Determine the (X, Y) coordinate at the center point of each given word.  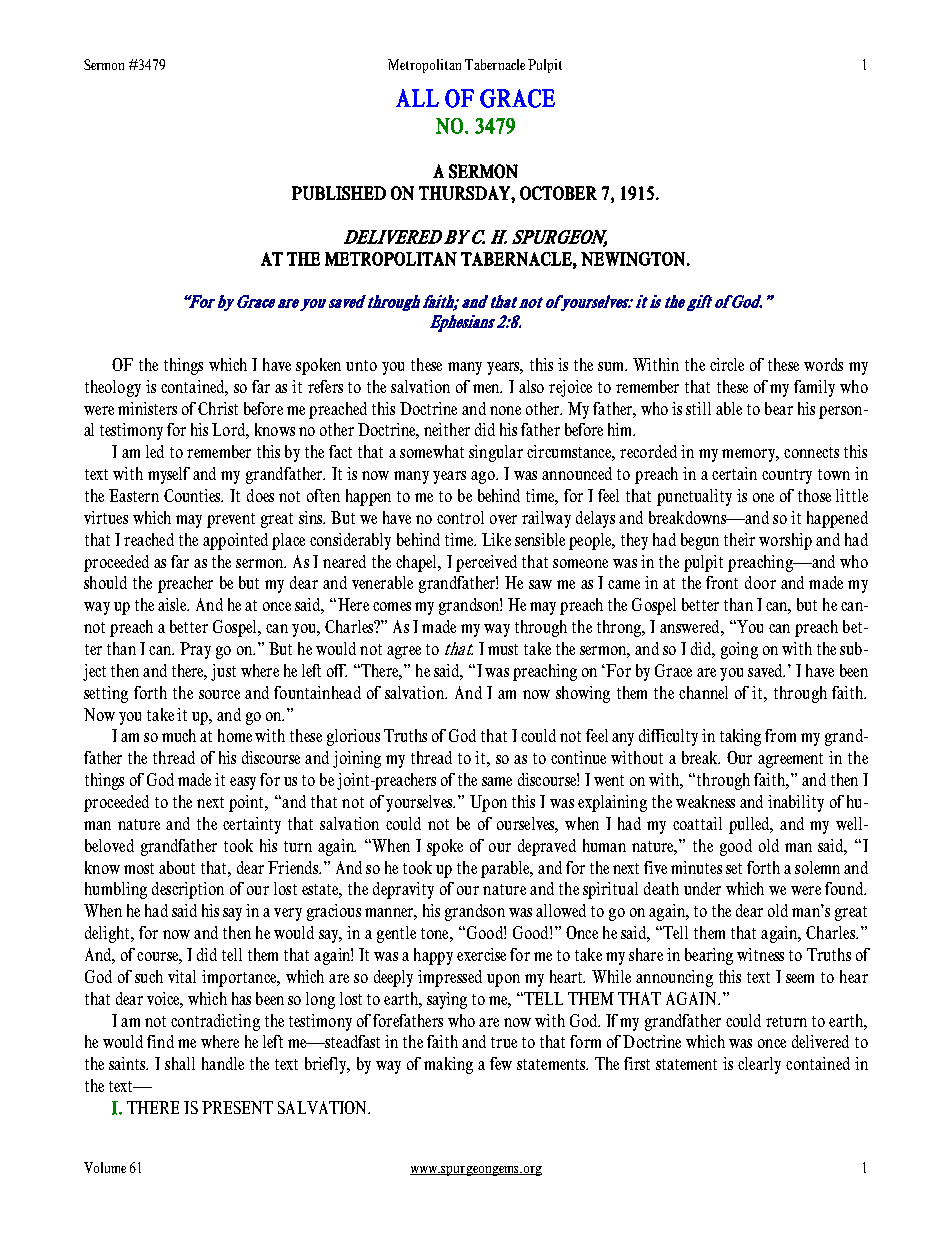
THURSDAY (465, 193)
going (739, 650)
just (223, 672)
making (448, 1065)
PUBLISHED (339, 193)
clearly (759, 1065)
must (503, 649)
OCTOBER (558, 193)
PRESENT (237, 1107)
